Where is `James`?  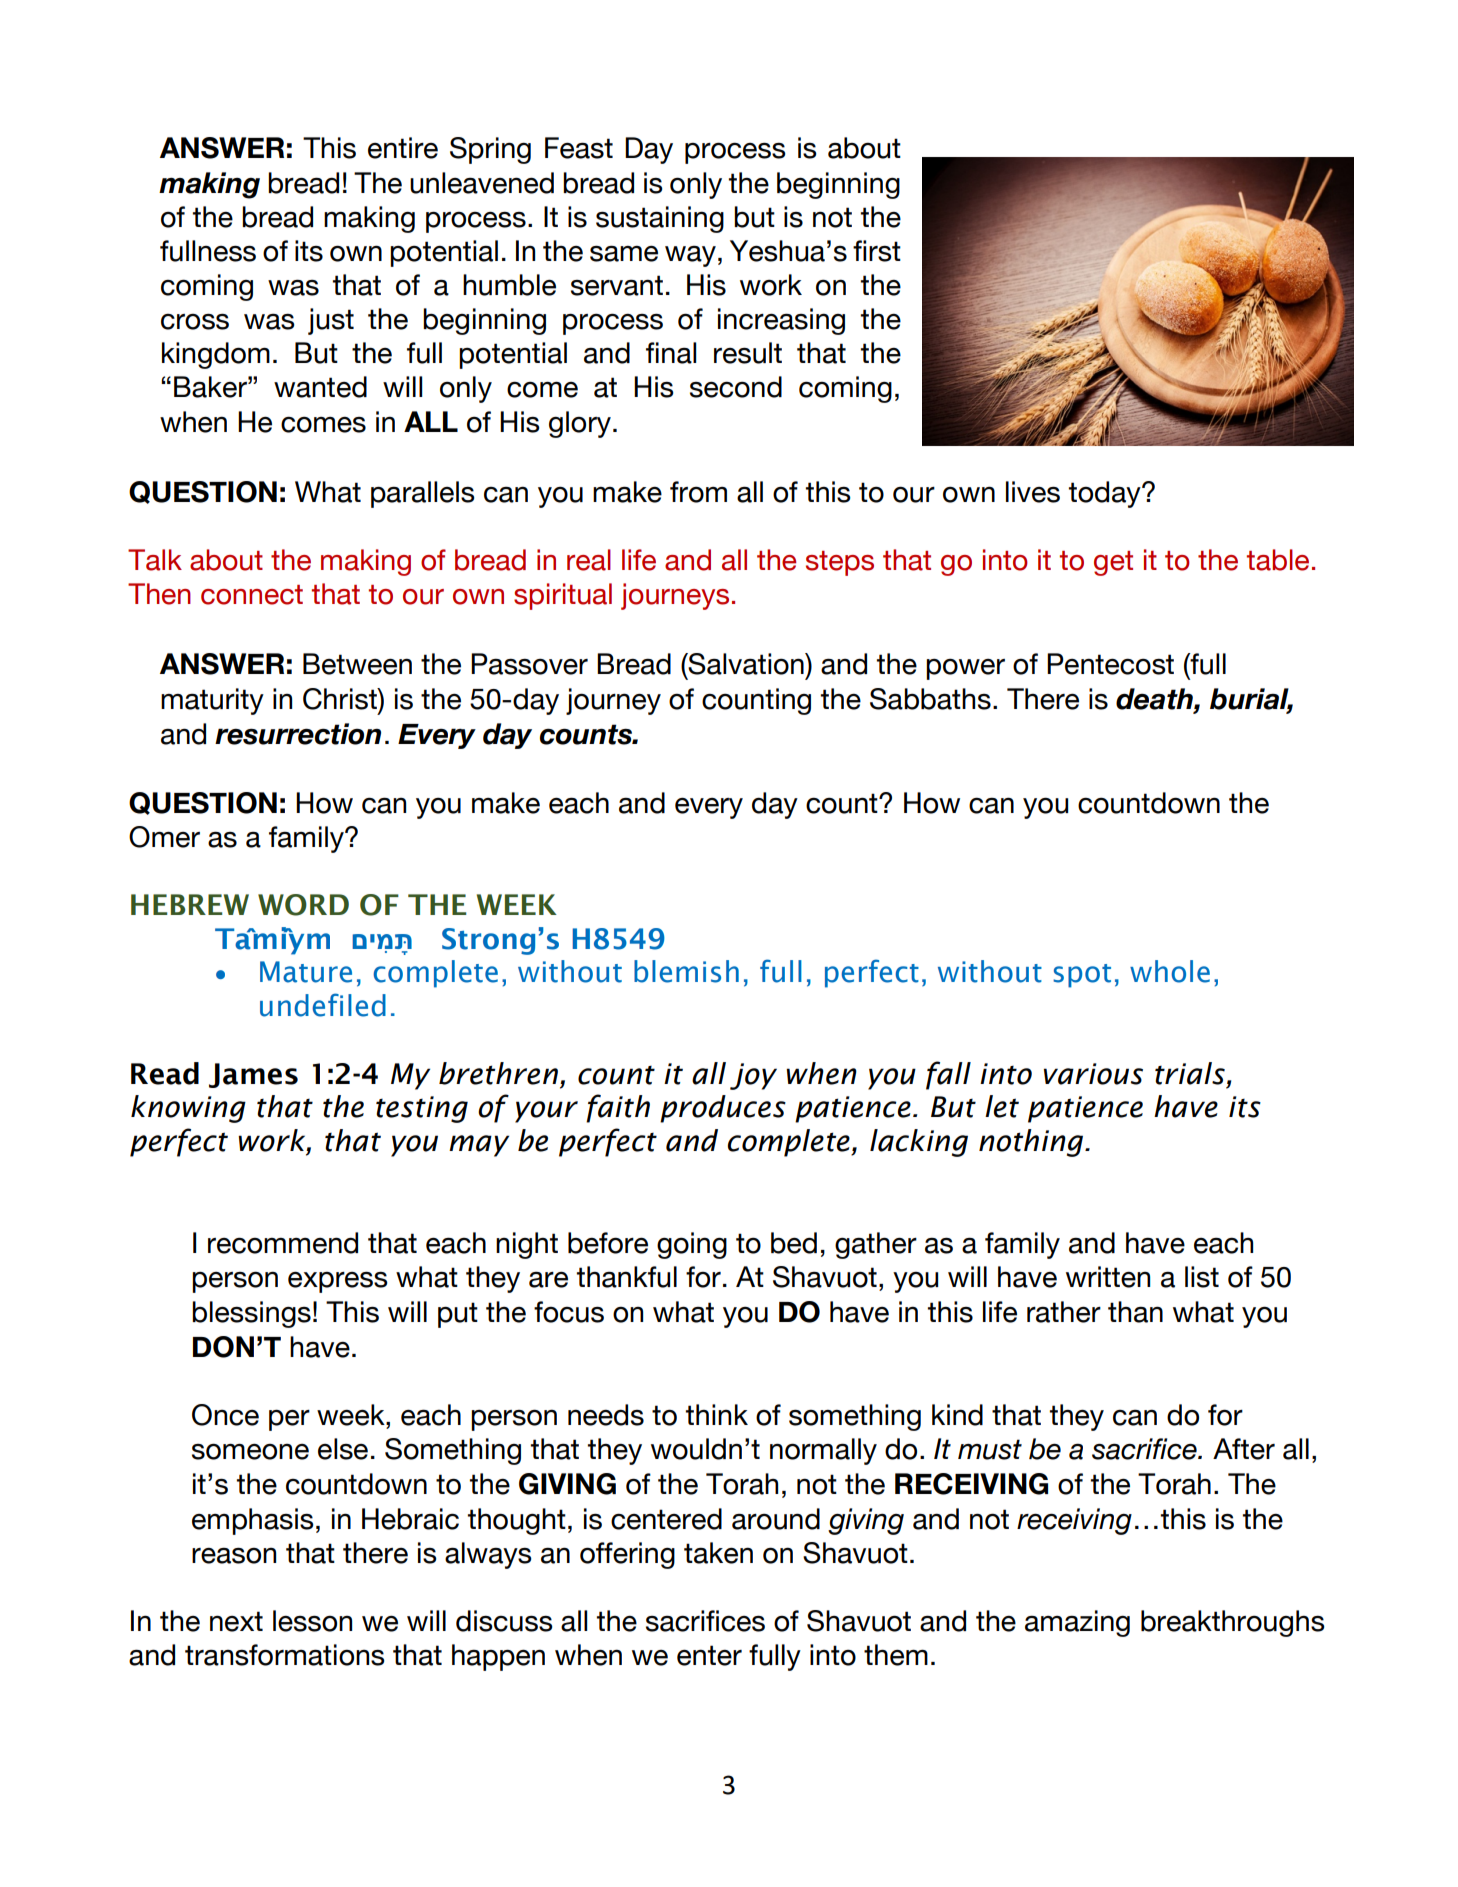 James is located at coordinates (253, 1075).
